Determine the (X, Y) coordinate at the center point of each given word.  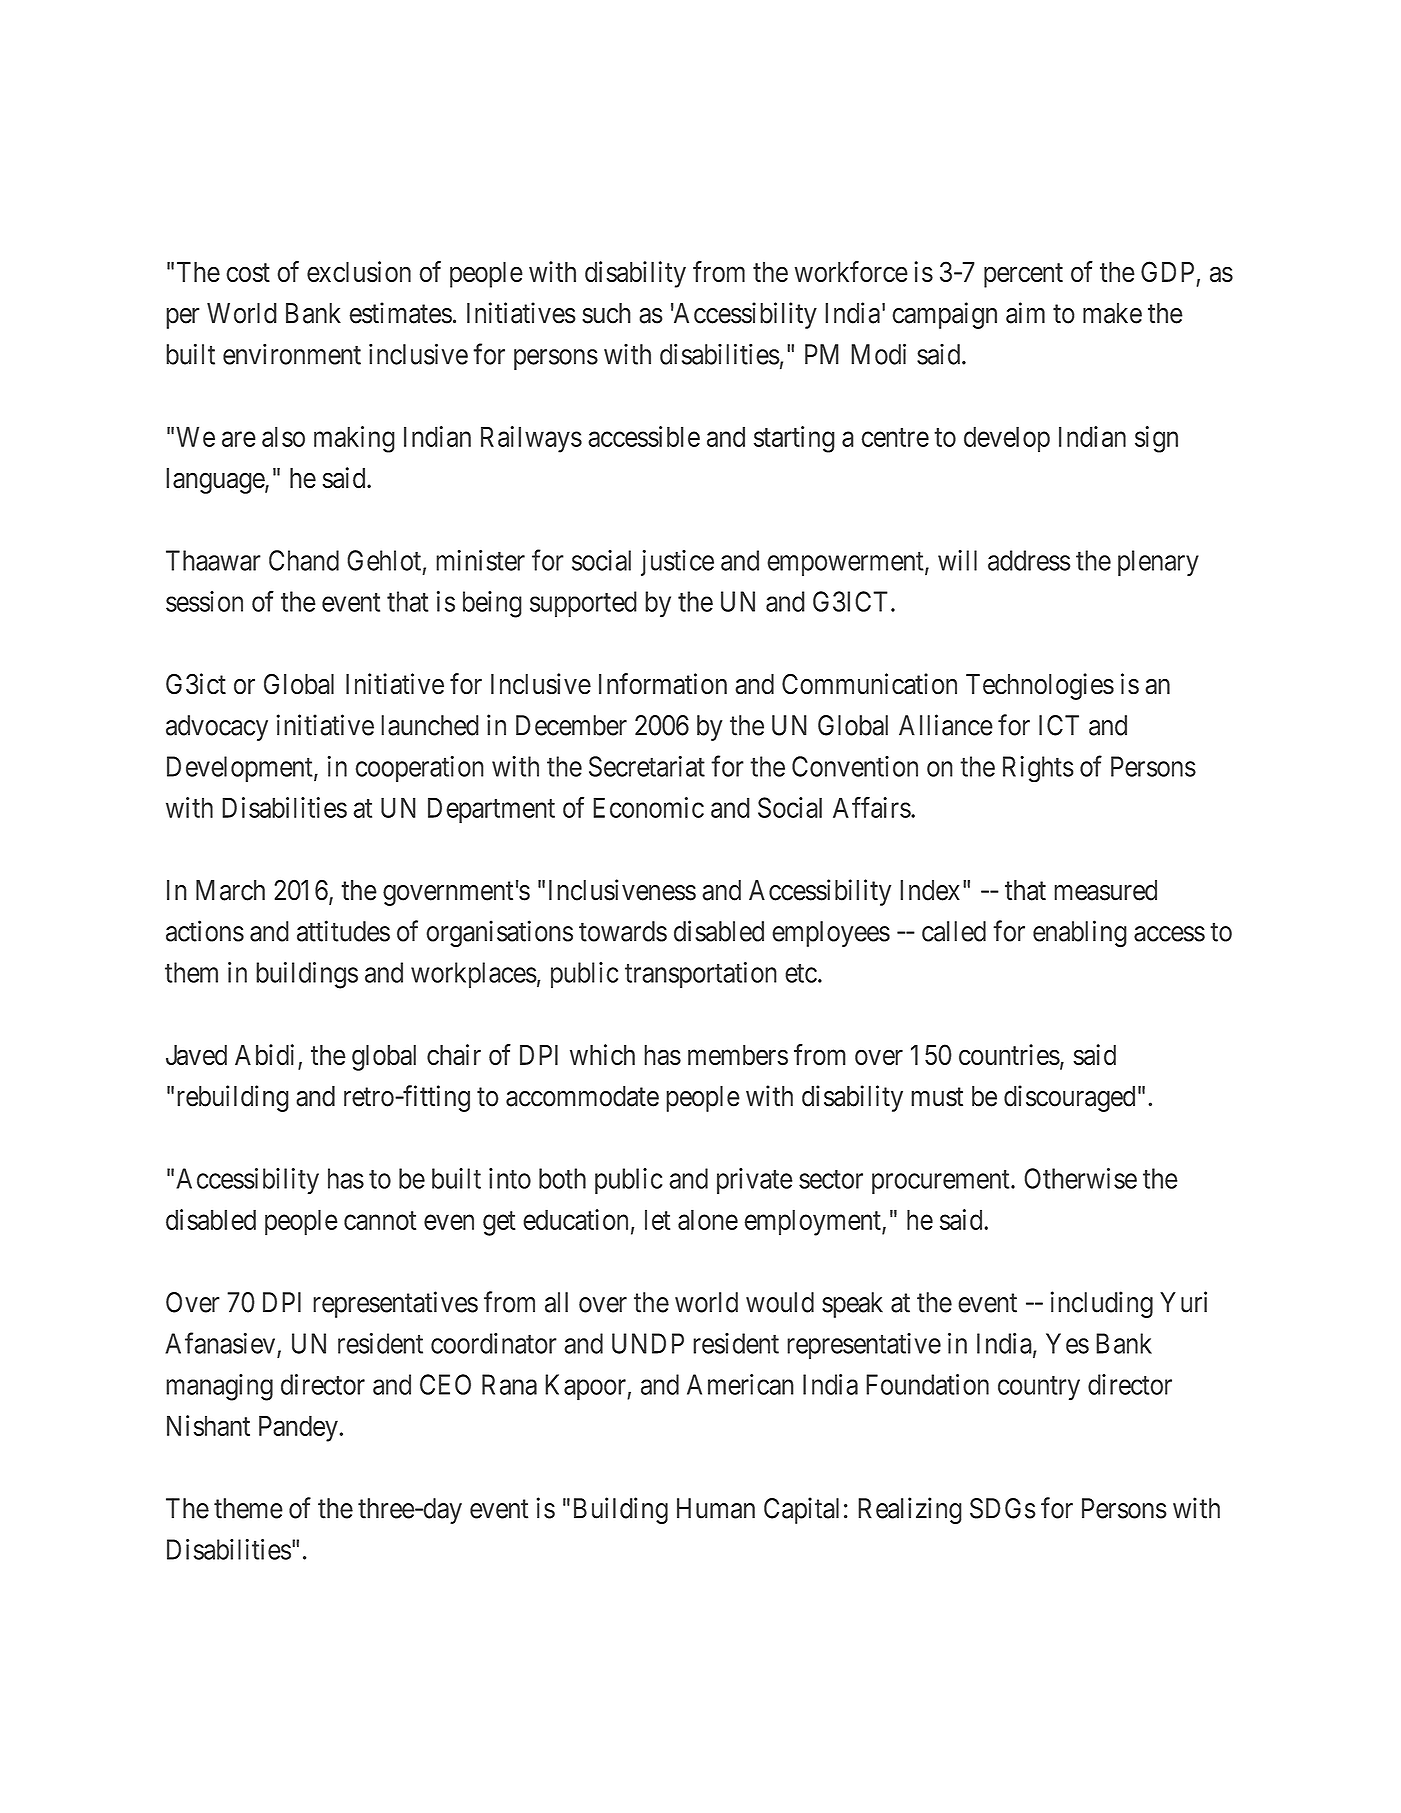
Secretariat (647, 766)
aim (1025, 313)
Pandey (298, 1428)
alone (708, 1219)
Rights (1038, 769)
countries (1009, 1055)
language (216, 481)
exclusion (359, 272)
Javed (196, 1055)
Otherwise (1080, 1178)
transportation (701, 975)
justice (677, 562)
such (606, 313)
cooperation (420, 769)
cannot (380, 1220)
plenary (1158, 563)
